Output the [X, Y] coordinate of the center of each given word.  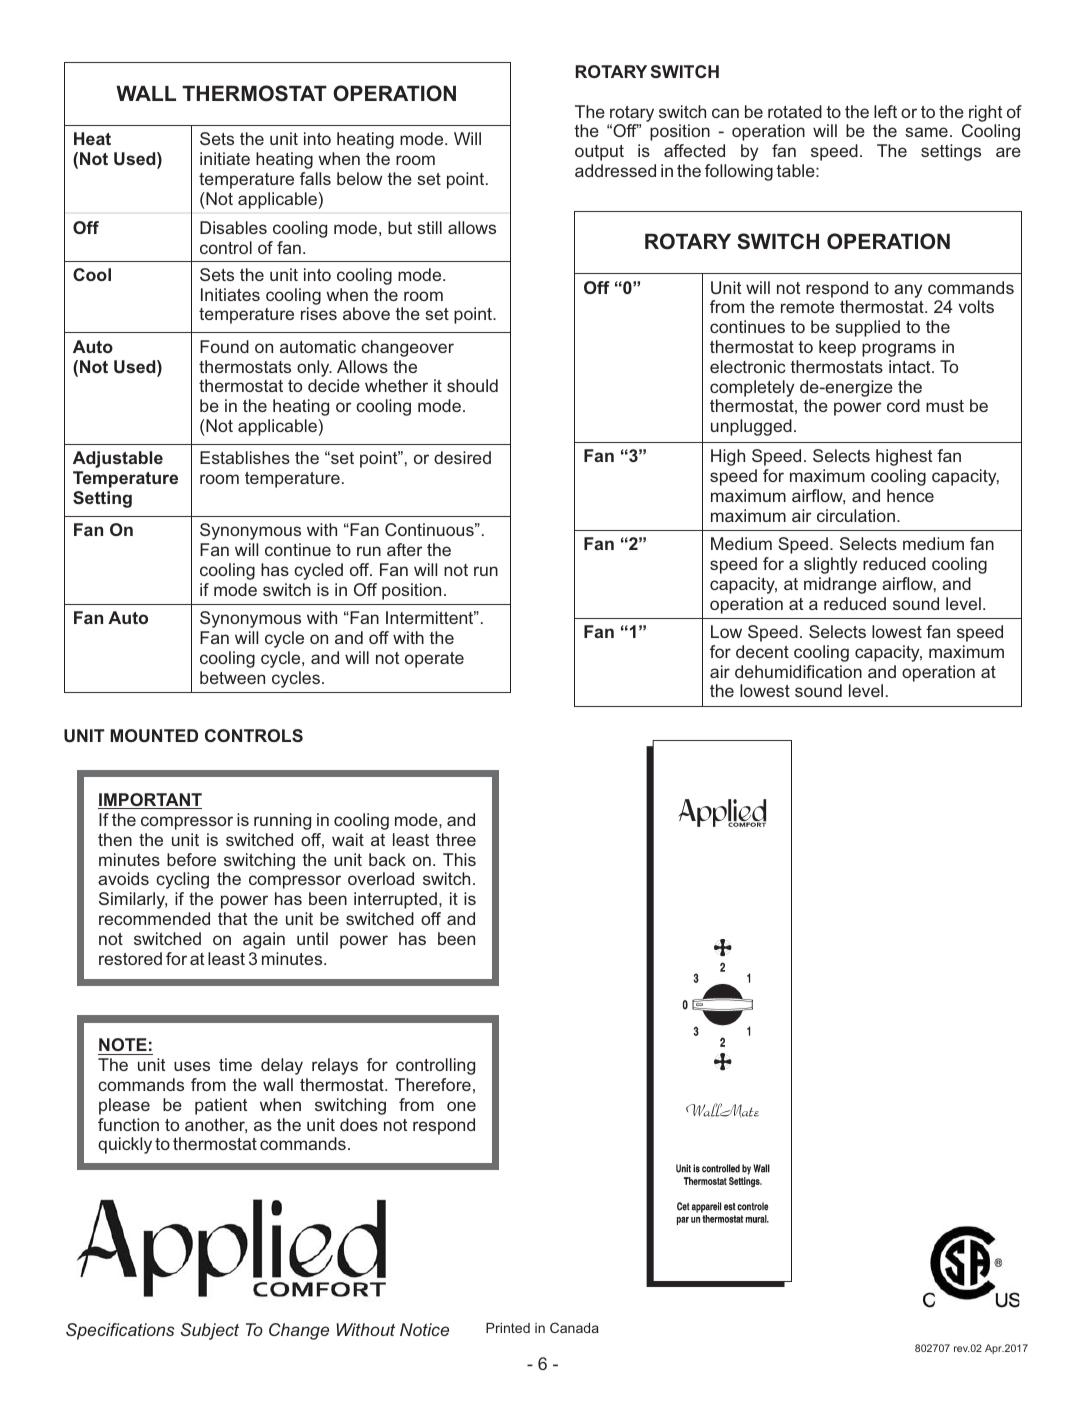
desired [462, 457]
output [599, 153]
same [926, 132]
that [232, 918]
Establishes [245, 457]
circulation [856, 515]
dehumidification [798, 671]
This [459, 859]
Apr [994, 1349]
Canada [574, 1327]
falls [315, 178]
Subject [210, 1331]
